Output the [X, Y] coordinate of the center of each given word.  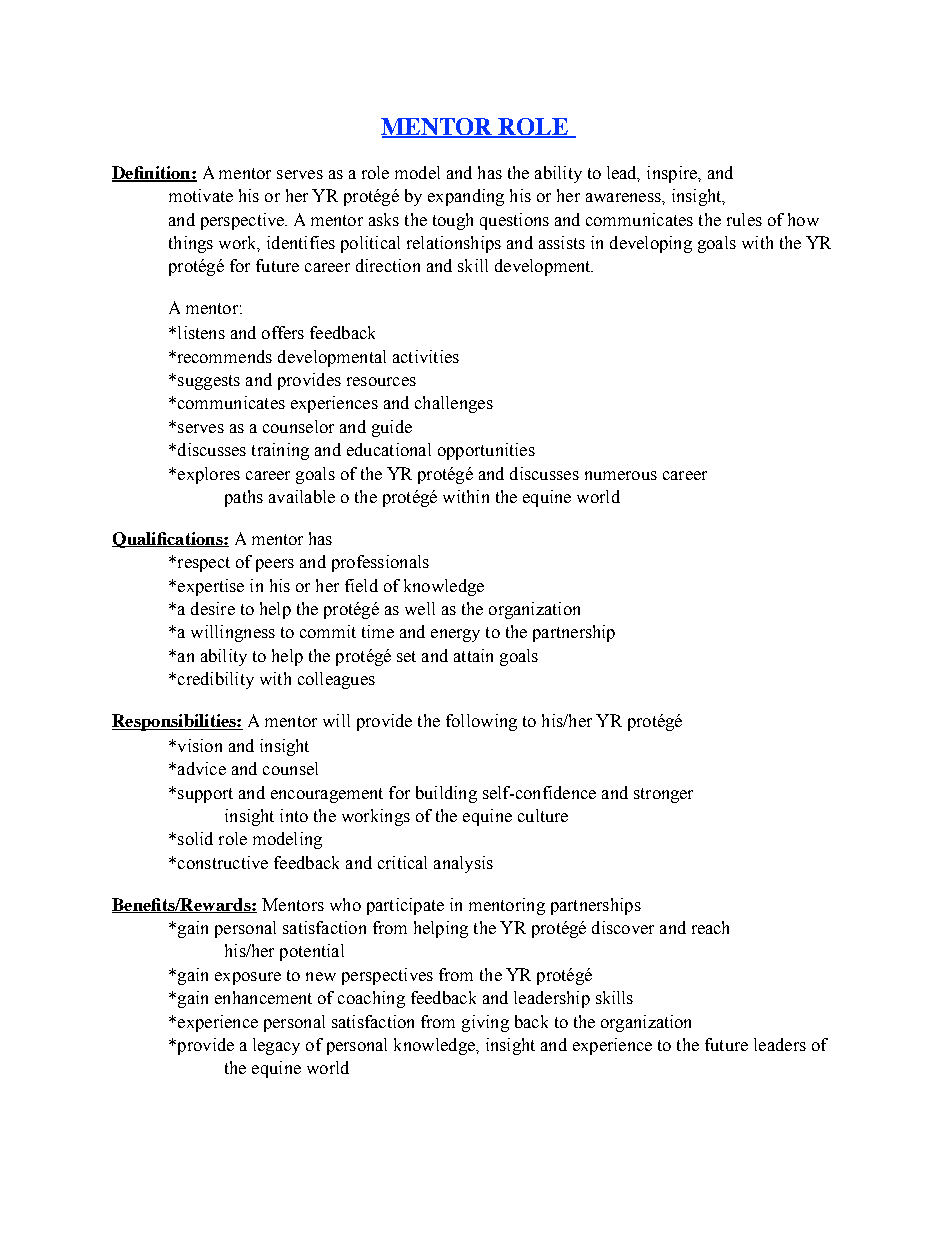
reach [710, 927]
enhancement [263, 997]
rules [744, 219]
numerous [621, 475]
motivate [201, 195]
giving [485, 1023]
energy [455, 635]
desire [213, 608]
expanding [466, 197]
